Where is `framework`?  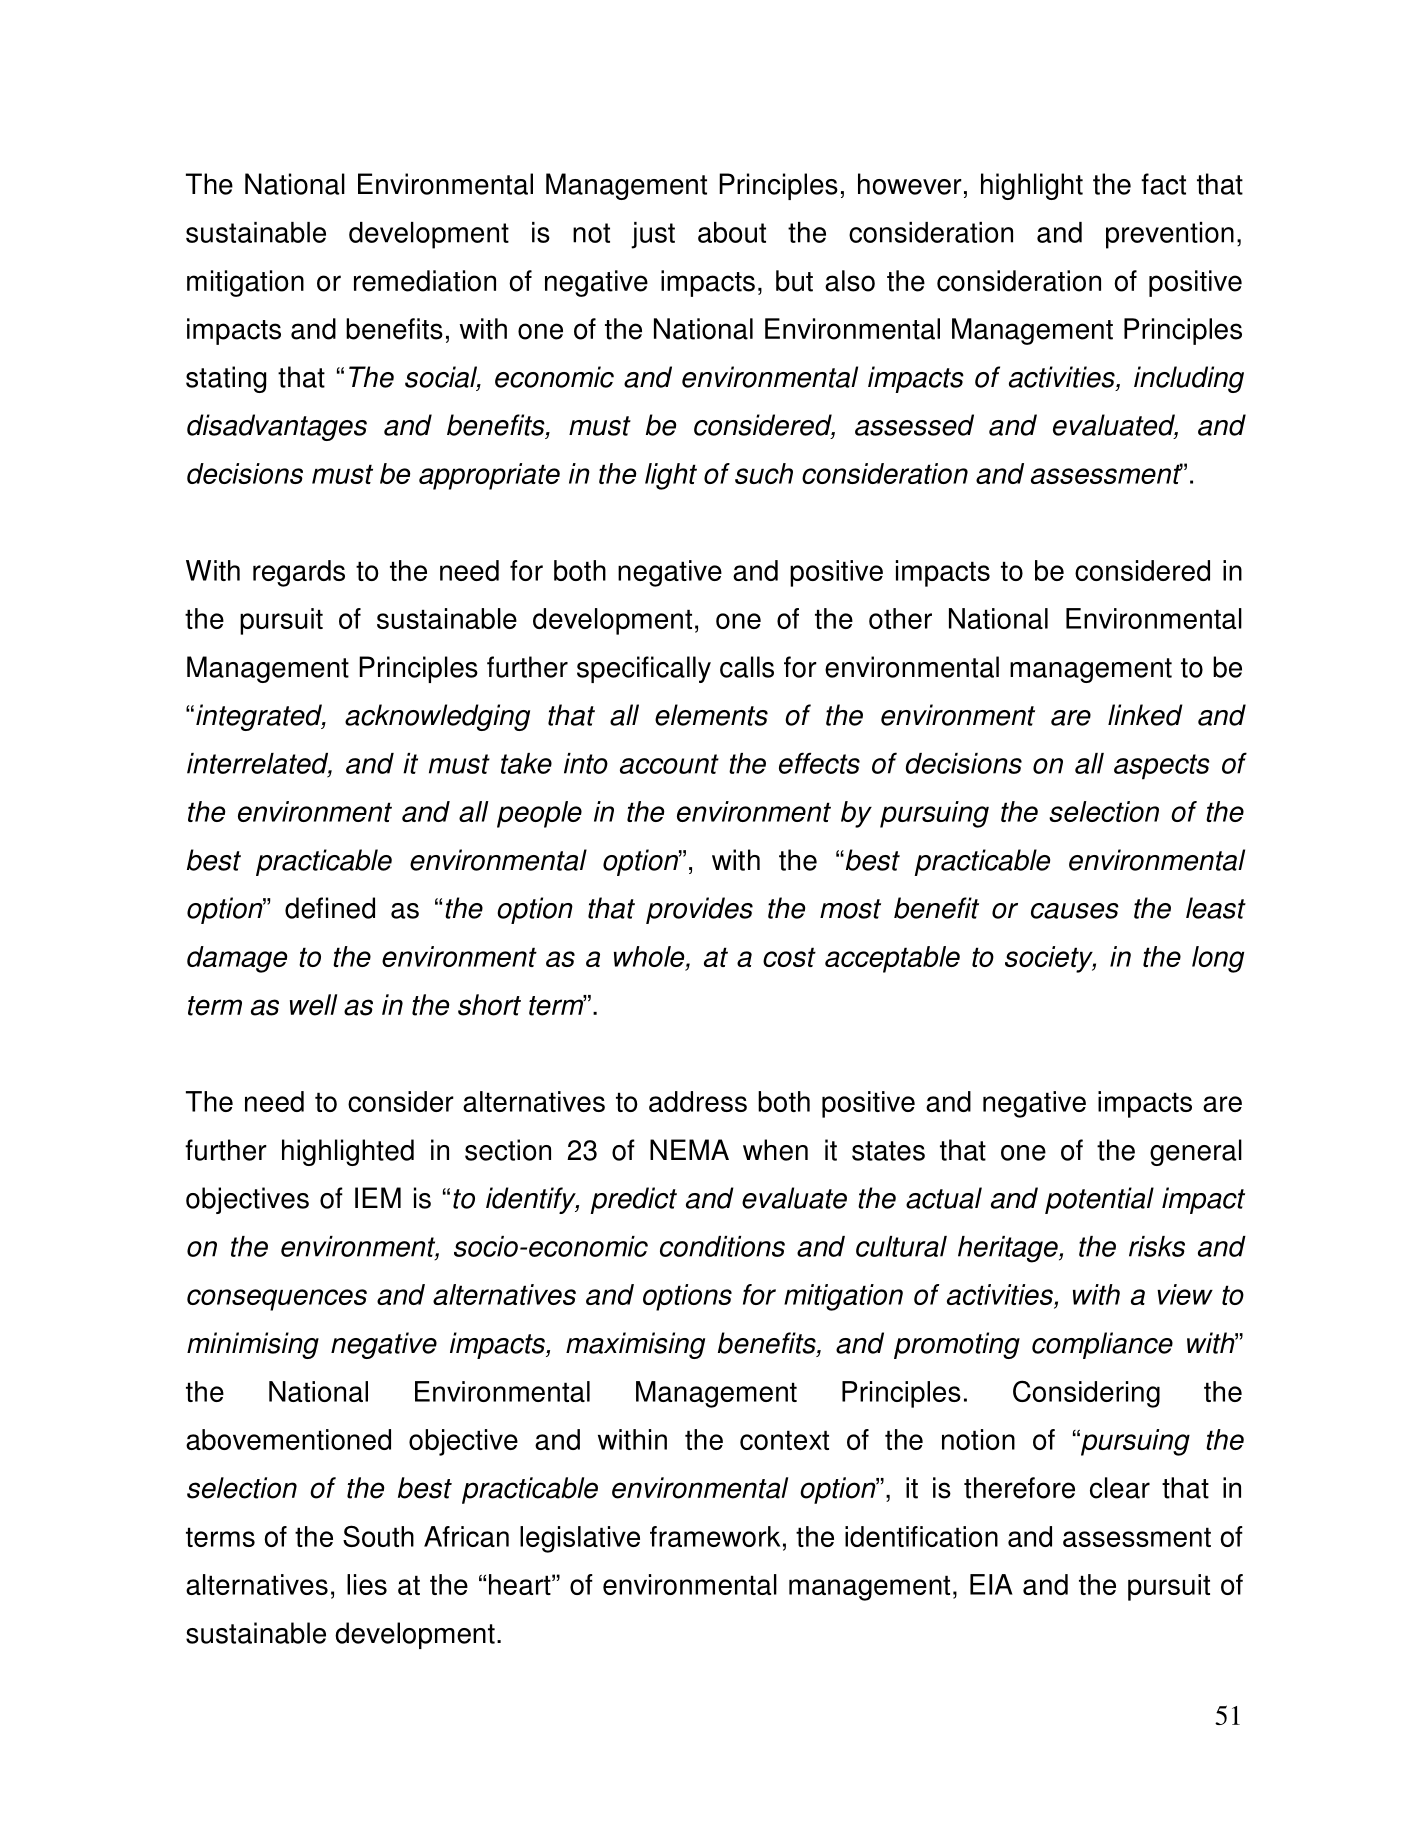 framework is located at coordinates (715, 1536).
